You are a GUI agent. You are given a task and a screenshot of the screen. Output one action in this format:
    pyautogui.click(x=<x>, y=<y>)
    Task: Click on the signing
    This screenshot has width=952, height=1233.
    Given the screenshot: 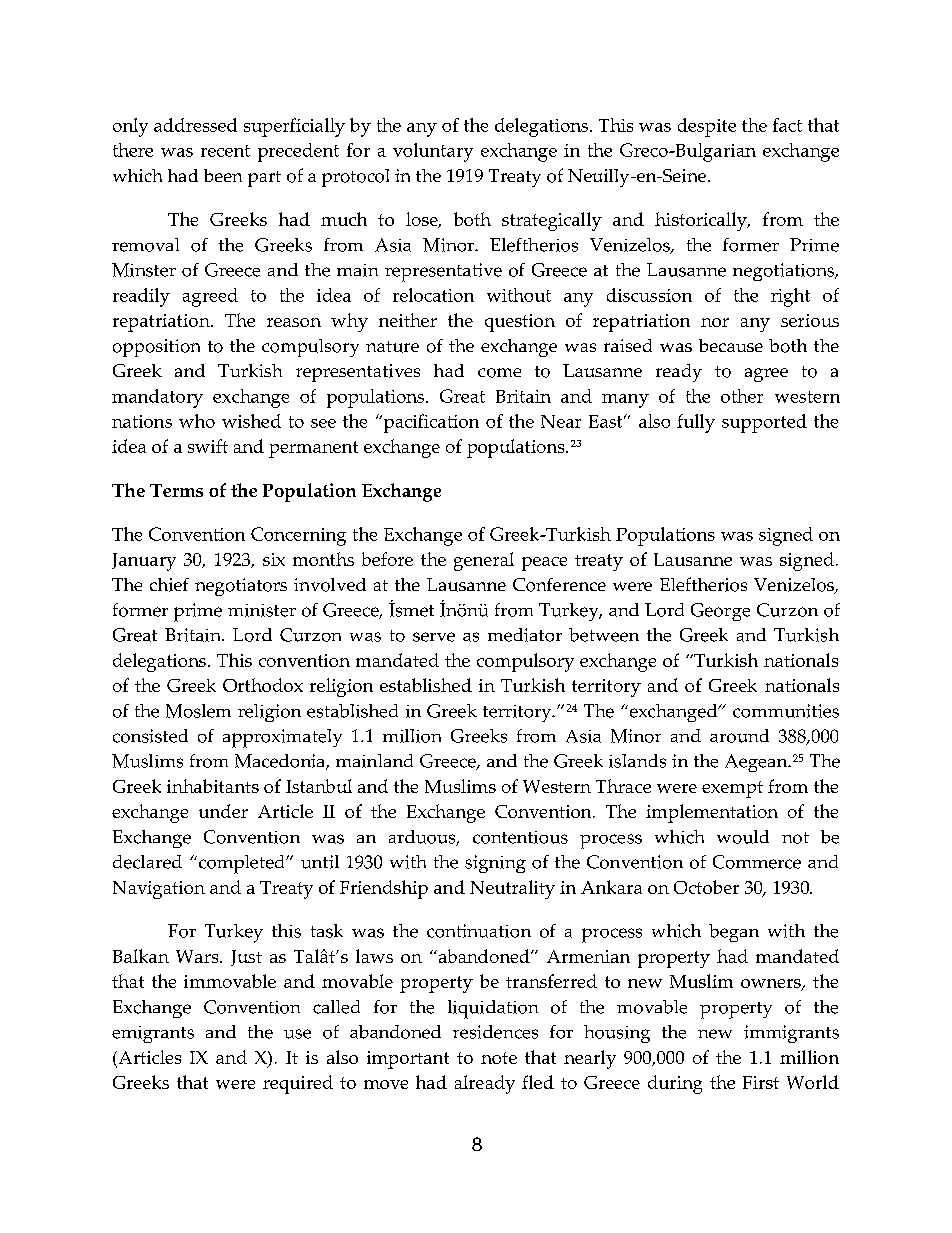 What is the action you would take?
    pyautogui.click(x=495, y=864)
